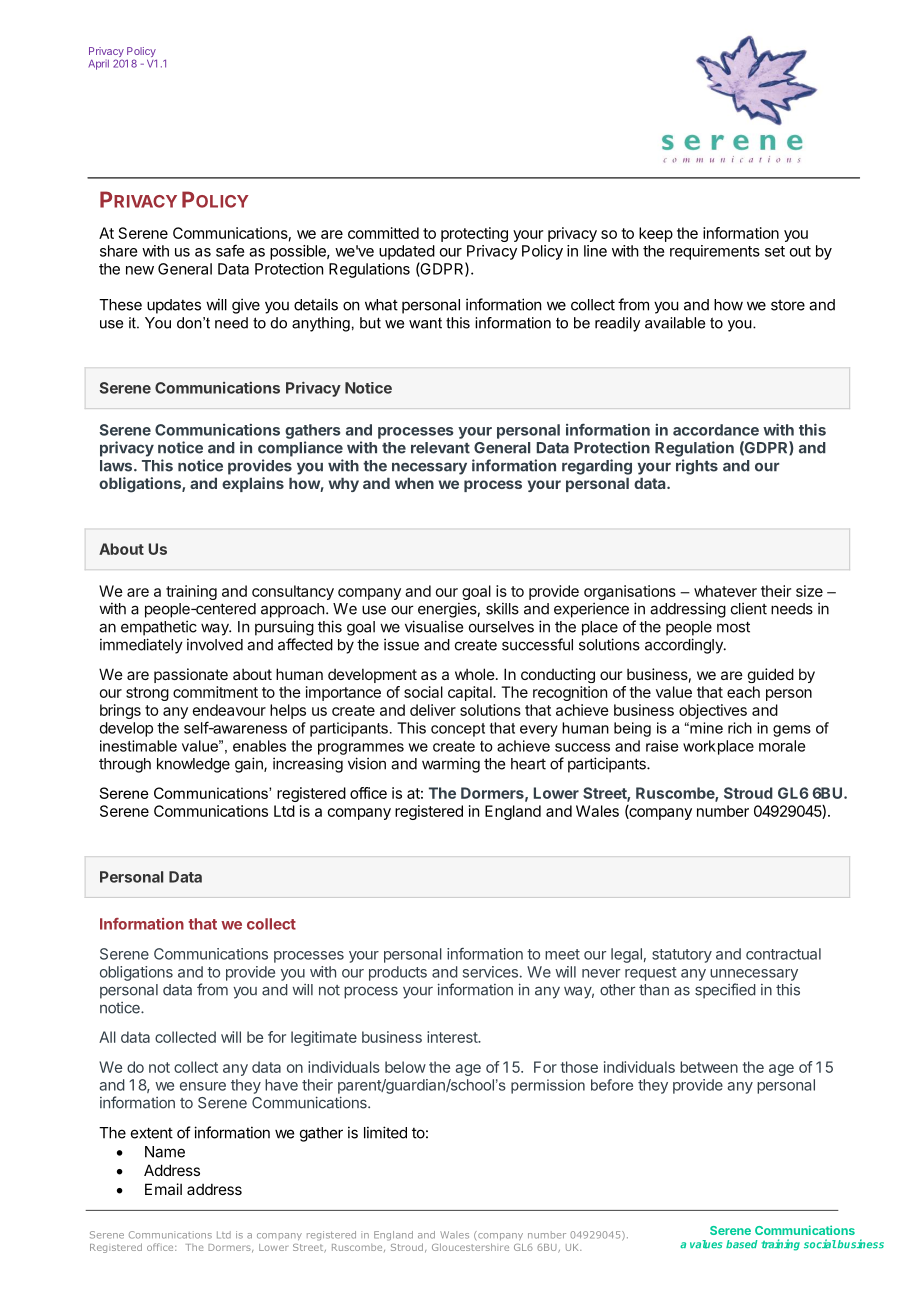  What do you see at coordinates (474, 234) in the screenshot?
I see `protecting` at bounding box center [474, 234].
